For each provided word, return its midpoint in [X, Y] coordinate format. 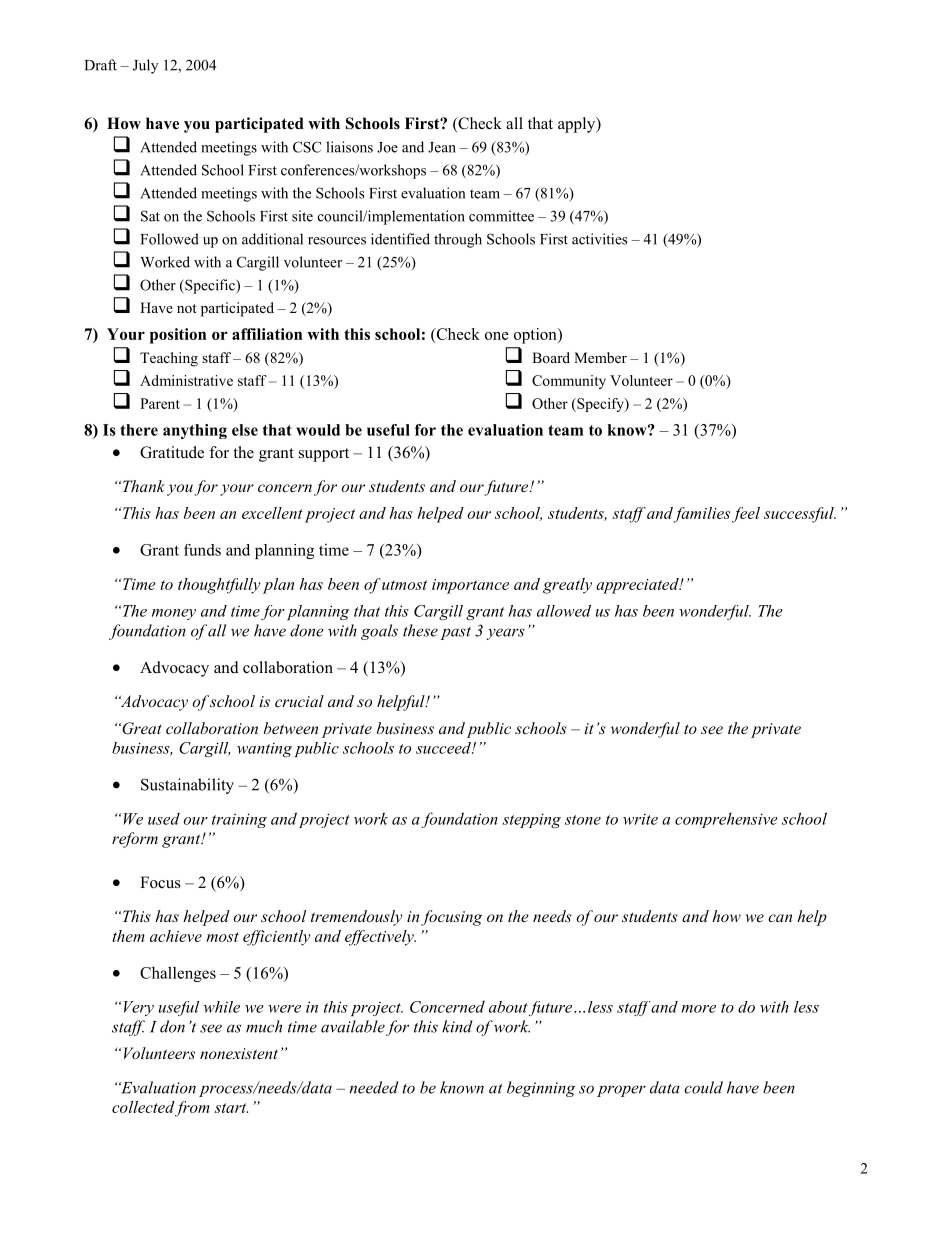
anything [195, 431]
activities [600, 239]
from [192, 1109]
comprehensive [726, 820]
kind [457, 1026]
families [701, 515]
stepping [531, 820]
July [145, 66]
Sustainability [187, 786]
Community [569, 382]
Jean [442, 147]
